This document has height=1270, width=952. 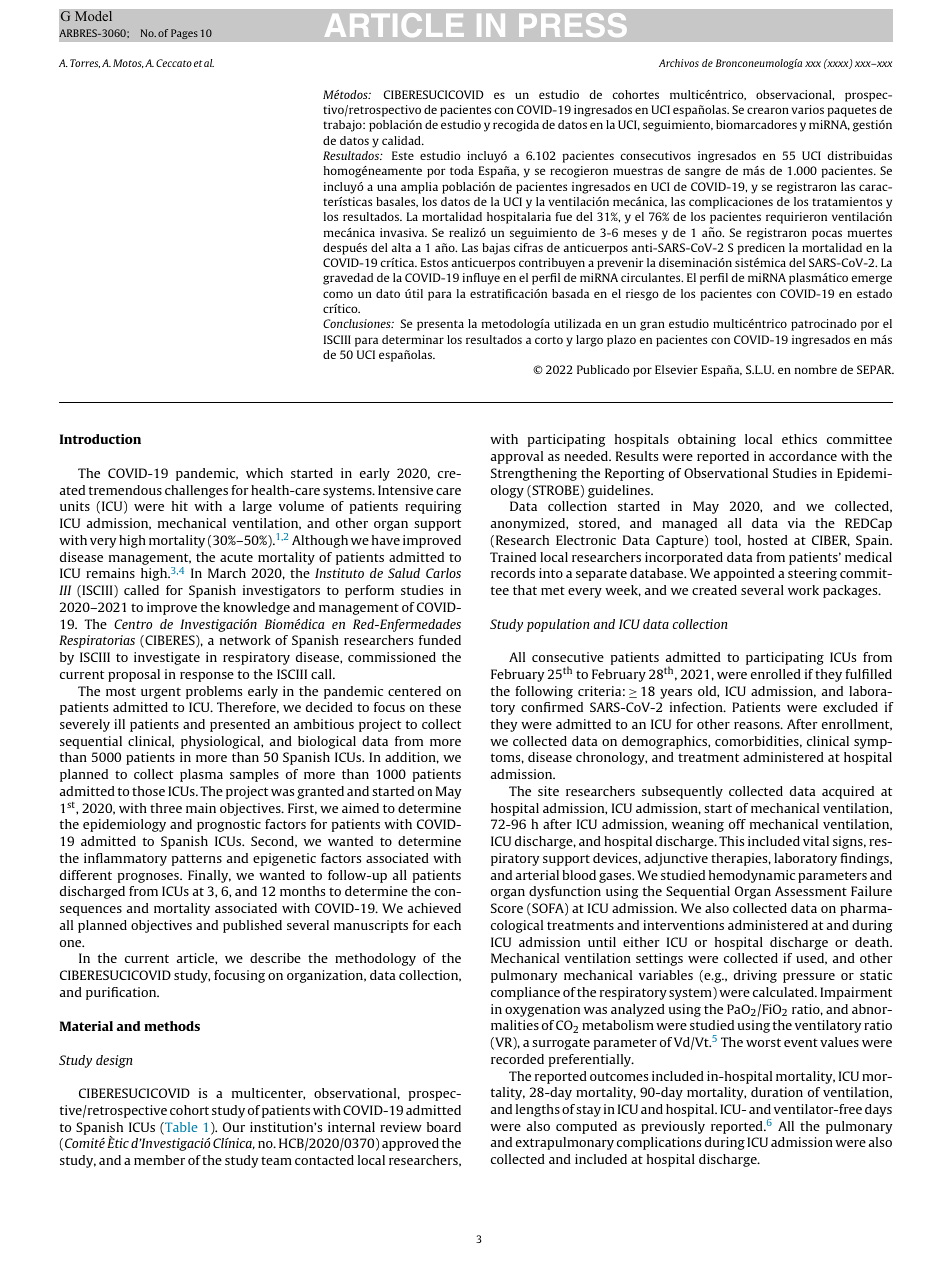 What do you see at coordinates (403, 155) in the document?
I see `Este` at bounding box center [403, 155].
